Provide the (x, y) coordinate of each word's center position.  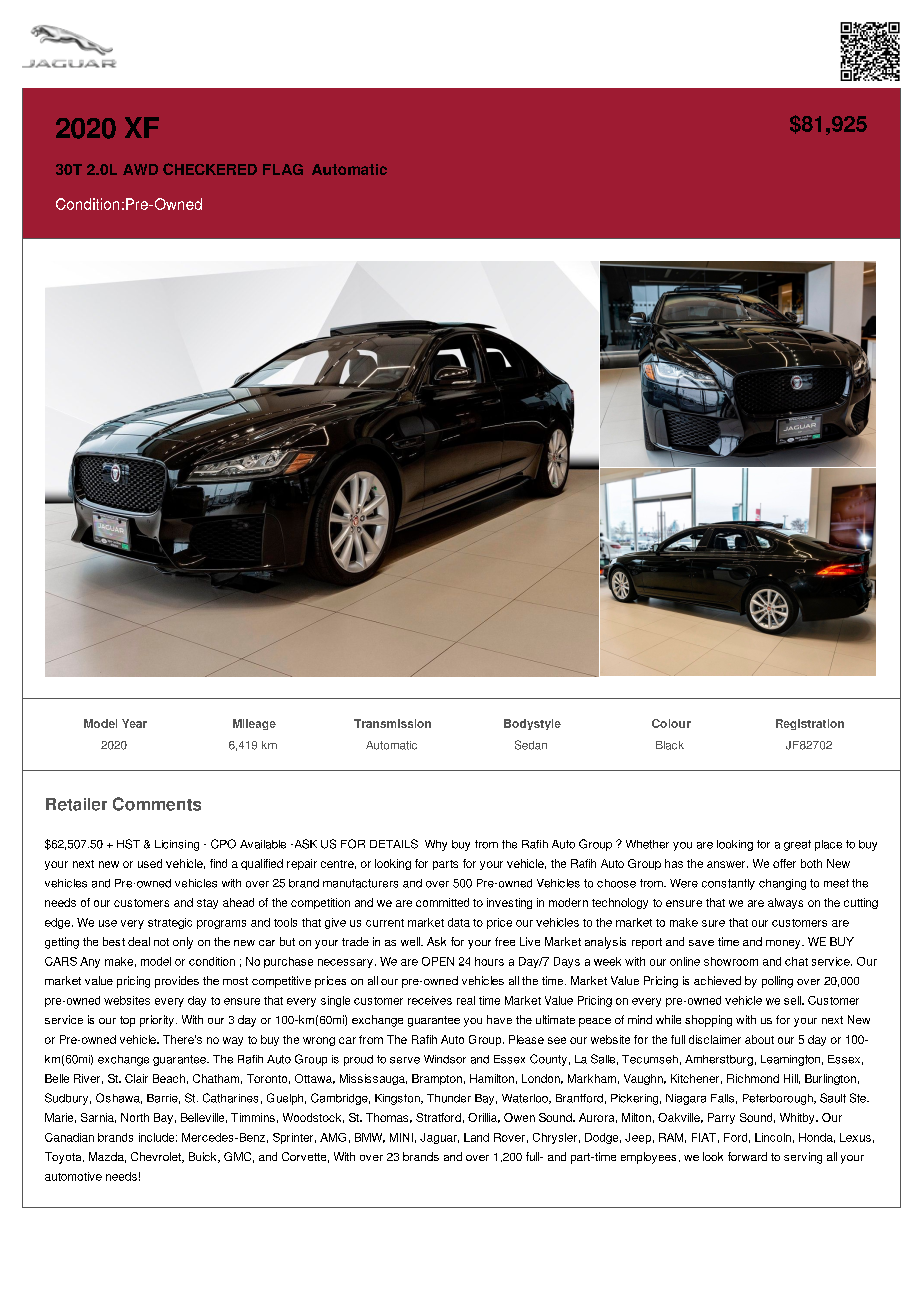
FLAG (283, 169)
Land (476, 1137)
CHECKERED (210, 169)
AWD (140, 169)
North (135, 1117)
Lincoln (773, 1137)
